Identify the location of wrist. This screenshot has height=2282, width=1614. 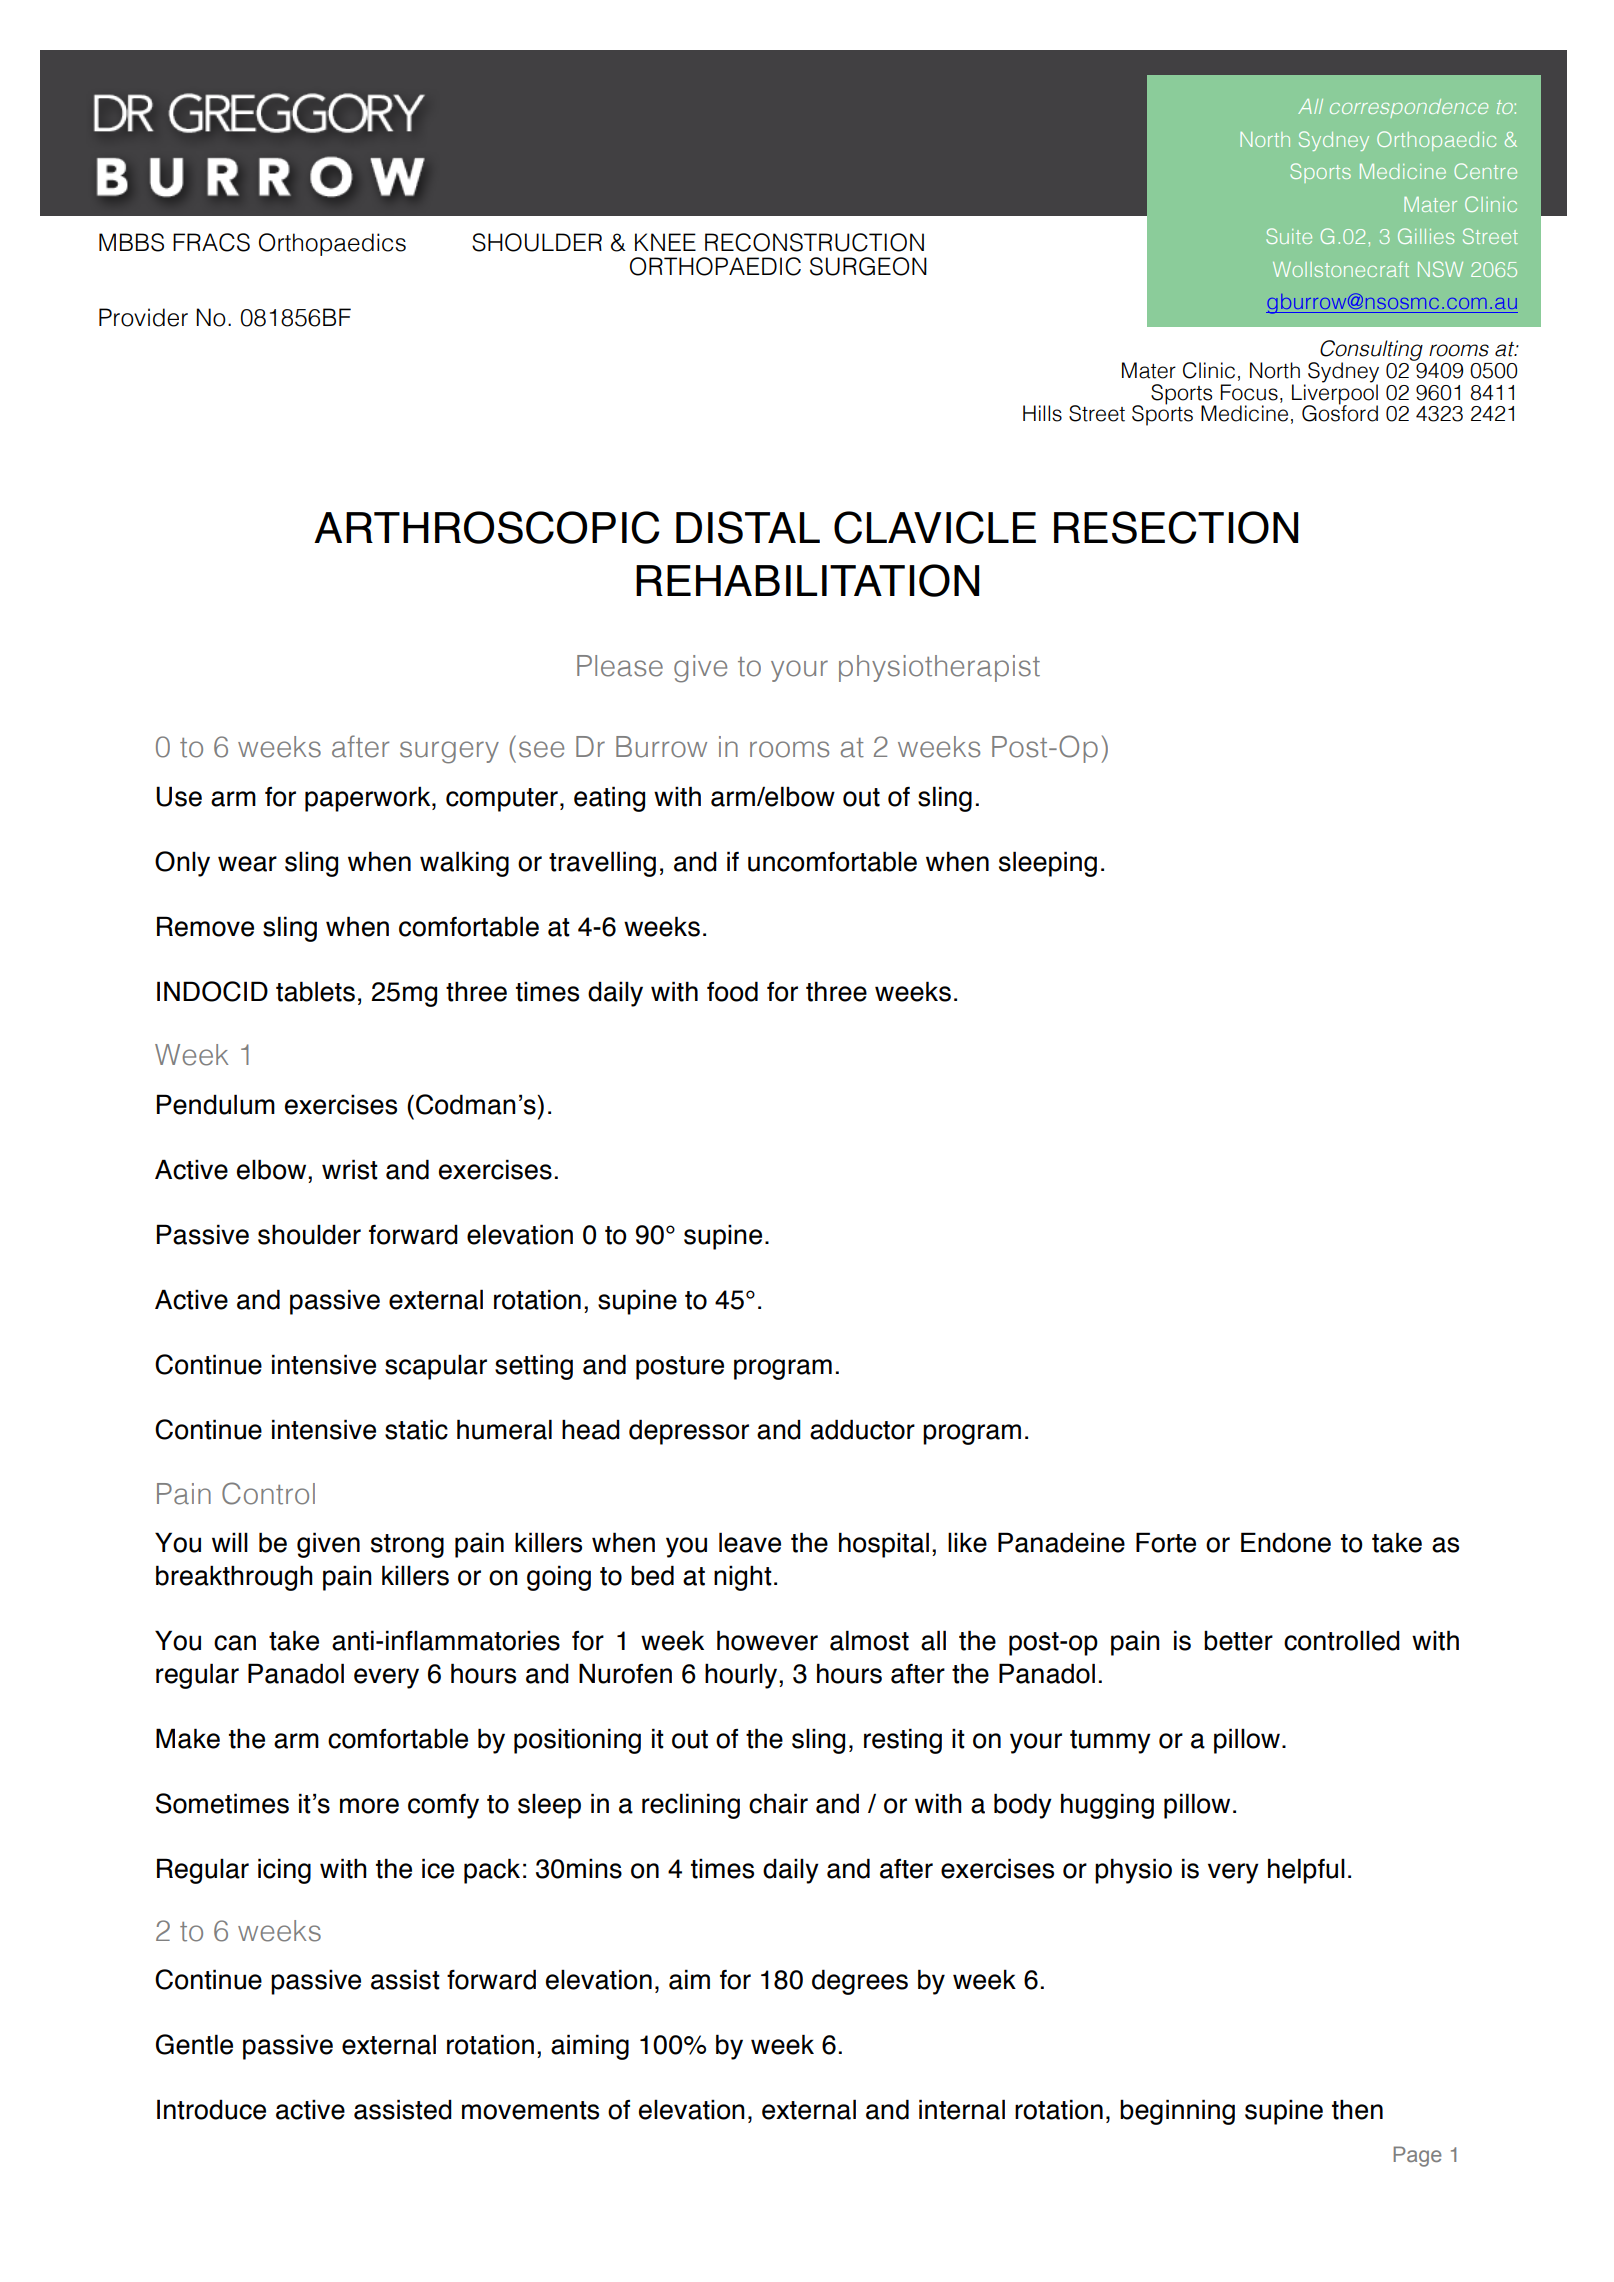
(350, 1169).
